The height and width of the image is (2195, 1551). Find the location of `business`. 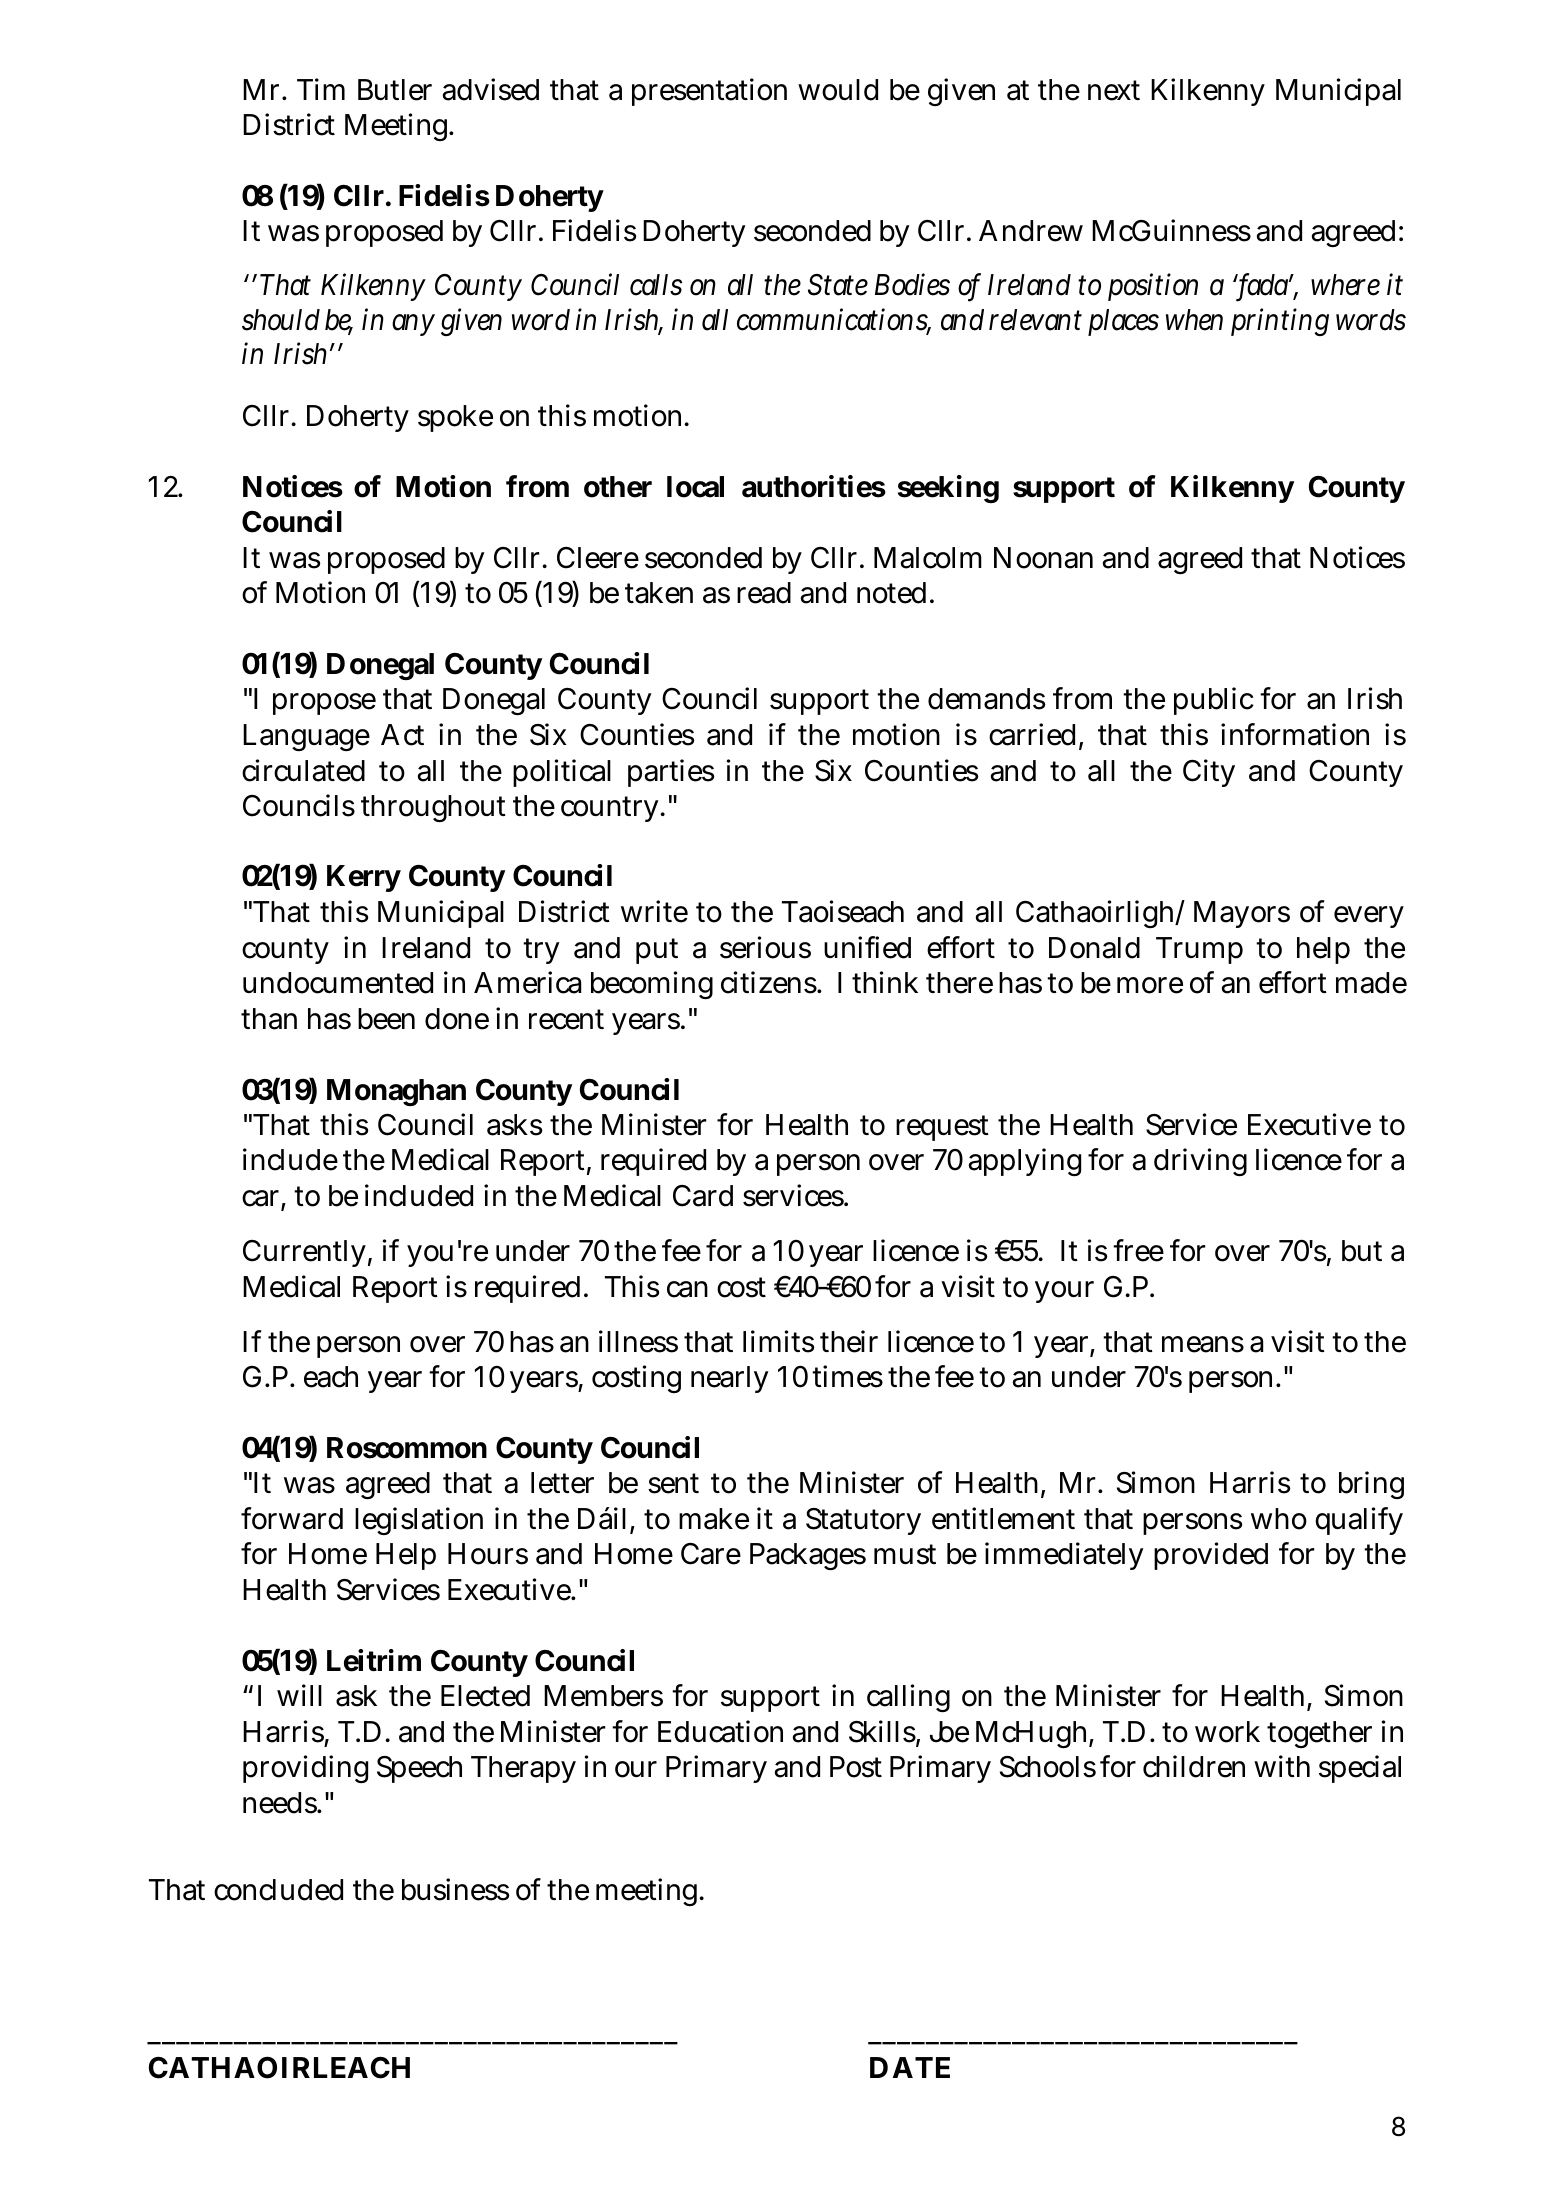

business is located at coordinates (456, 1889).
